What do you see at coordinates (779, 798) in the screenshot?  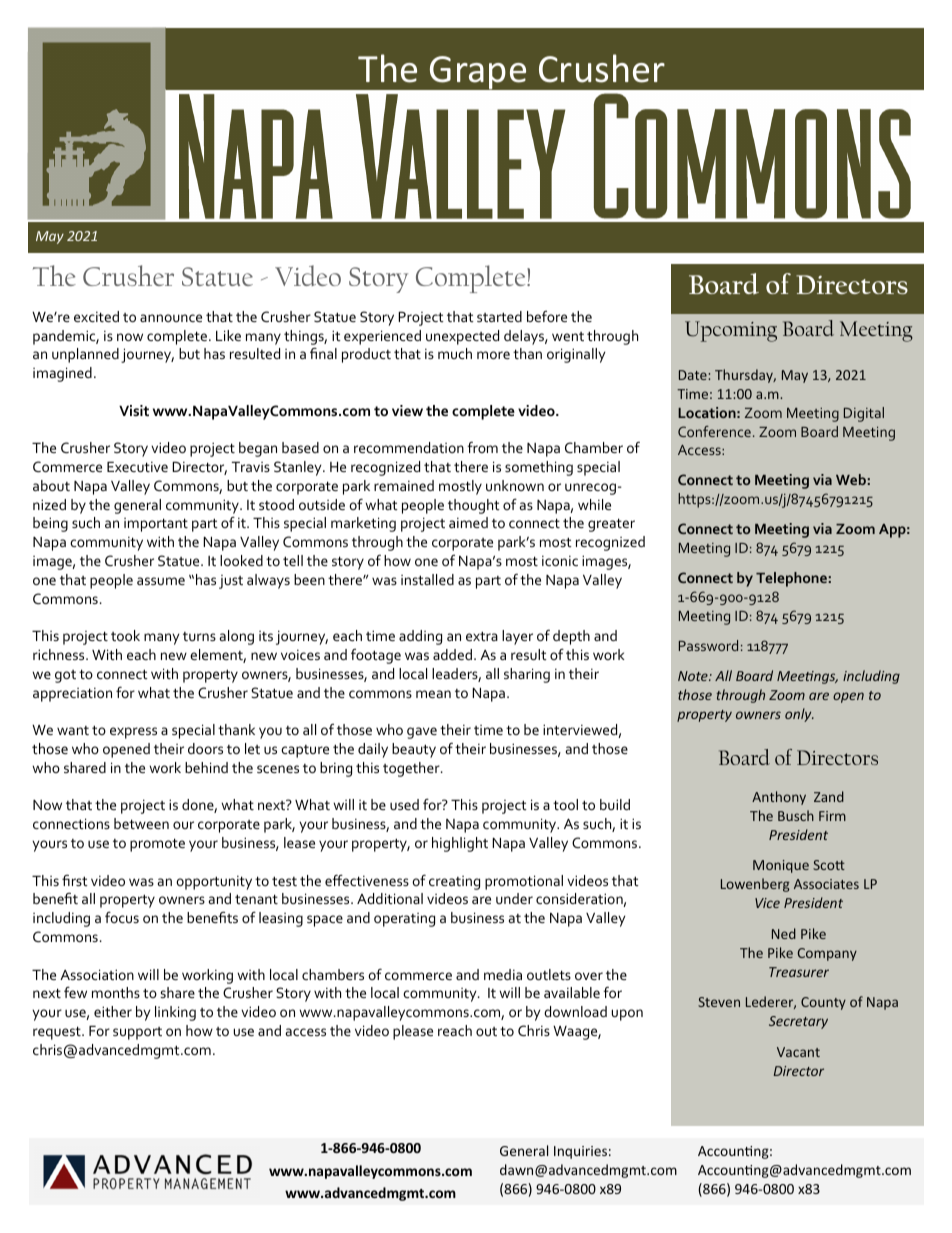 I see `Anthony` at bounding box center [779, 798].
